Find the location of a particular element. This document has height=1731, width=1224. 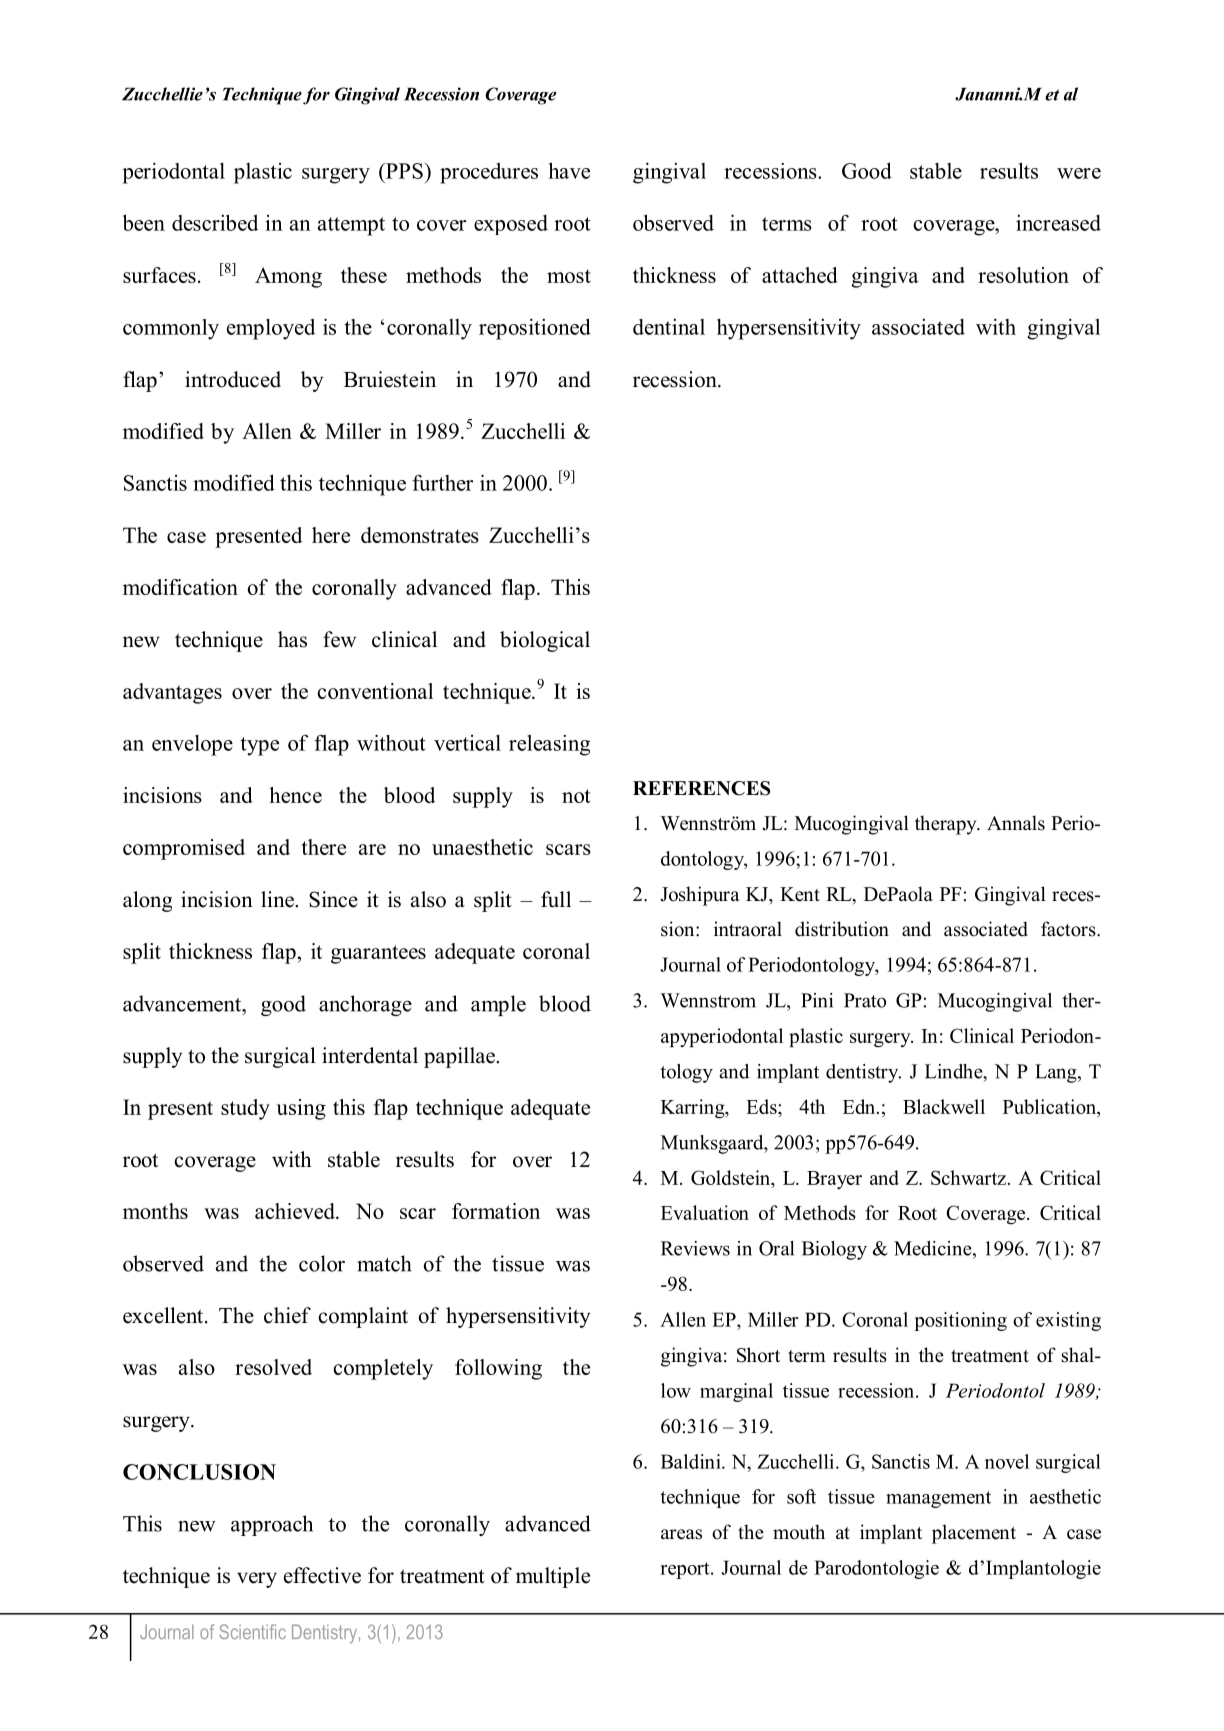

described is located at coordinates (215, 222).
